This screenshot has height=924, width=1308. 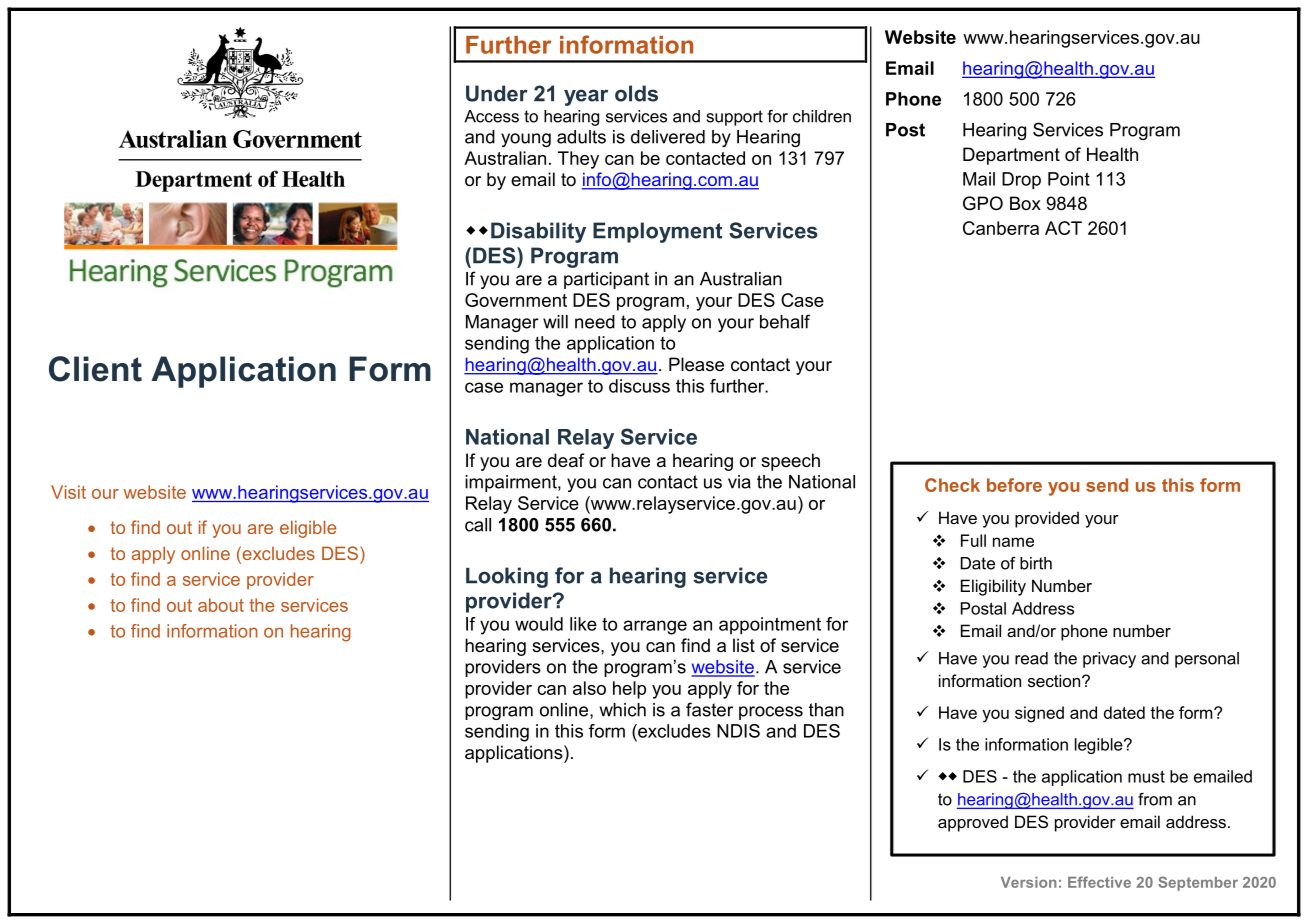 What do you see at coordinates (993, 587) in the screenshot?
I see `Eligibility` at bounding box center [993, 587].
